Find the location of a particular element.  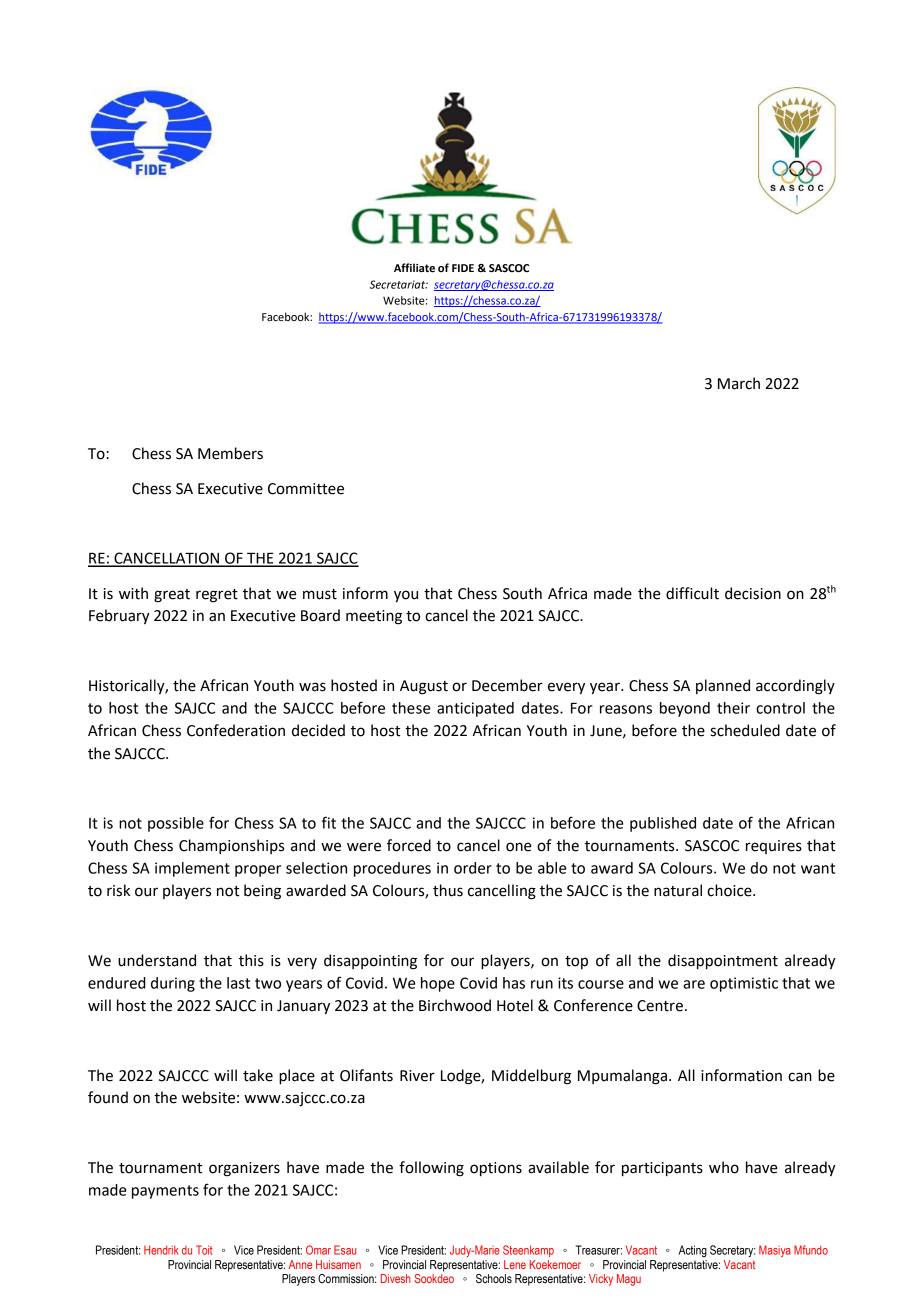

FIDE is located at coordinates (463, 268).
